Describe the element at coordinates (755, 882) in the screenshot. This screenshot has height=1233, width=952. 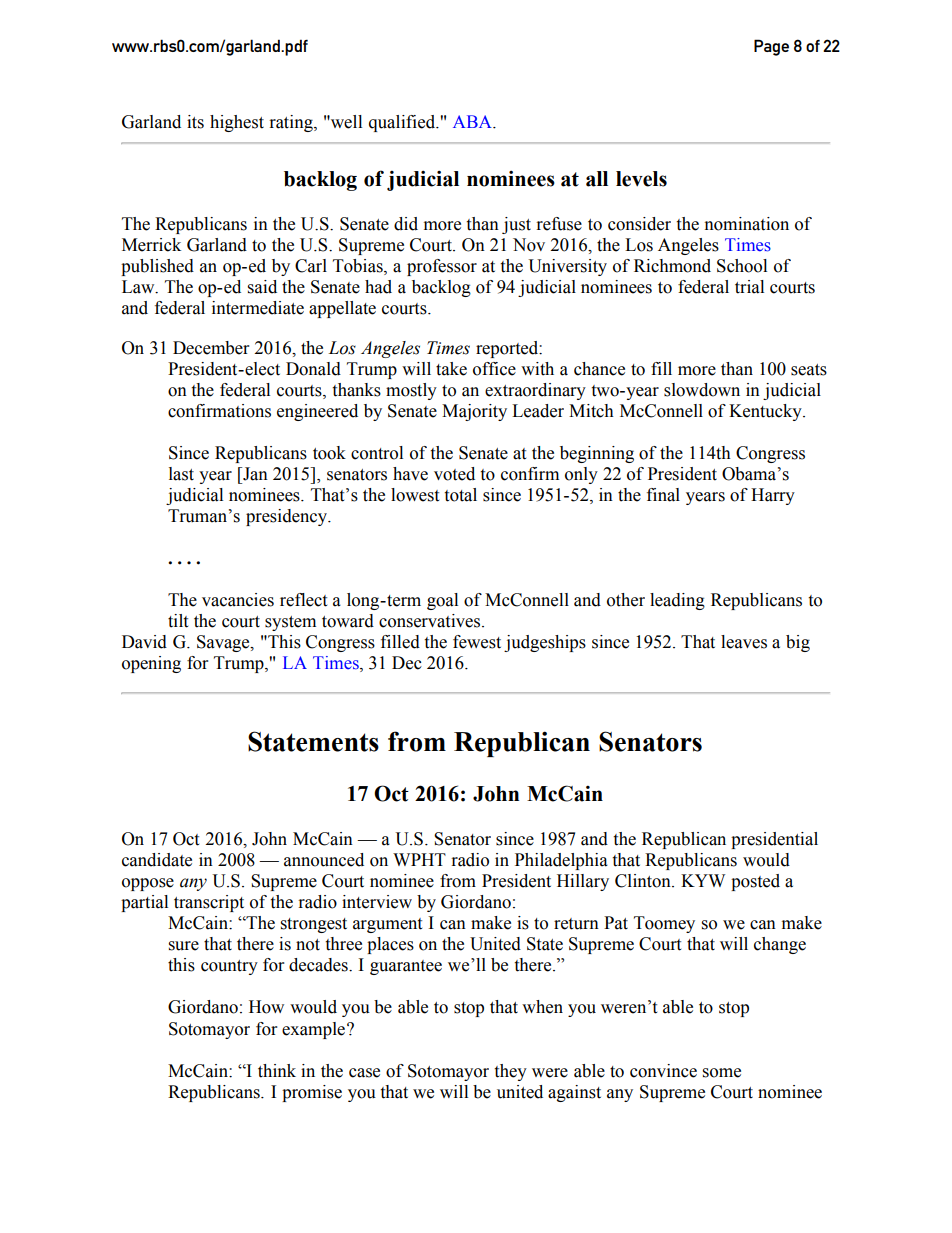
I see `posted` at that location.
